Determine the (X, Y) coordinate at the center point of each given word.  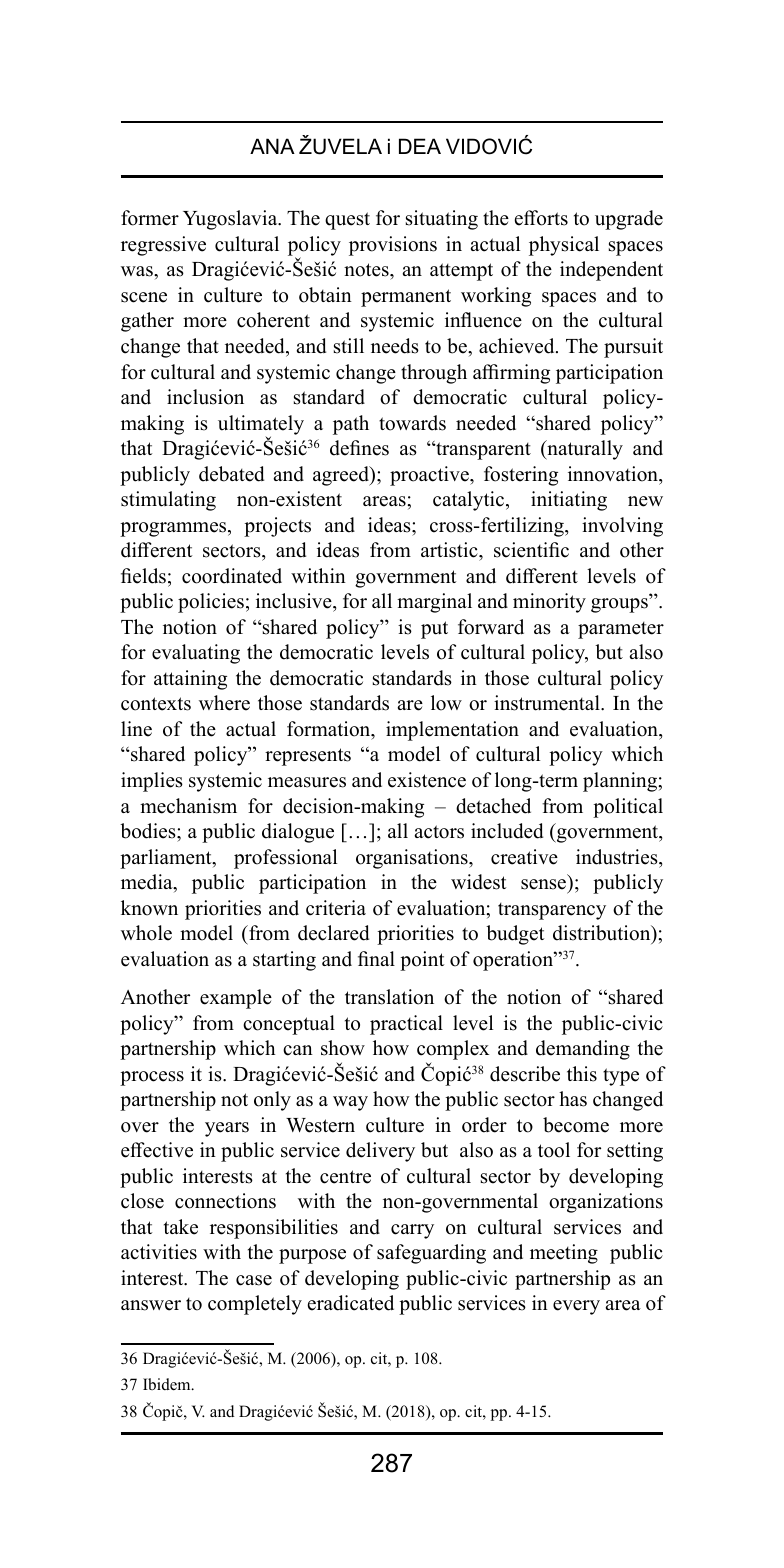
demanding (583, 1050)
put (434, 630)
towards (412, 423)
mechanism (188, 806)
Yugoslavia (231, 220)
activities (159, 1252)
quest (347, 221)
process (152, 1078)
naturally (584, 450)
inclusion (205, 397)
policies (211, 603)
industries (618, 857)
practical (406, 1025)
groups (619, 605)
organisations (413, 859)
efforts (541, 218)
